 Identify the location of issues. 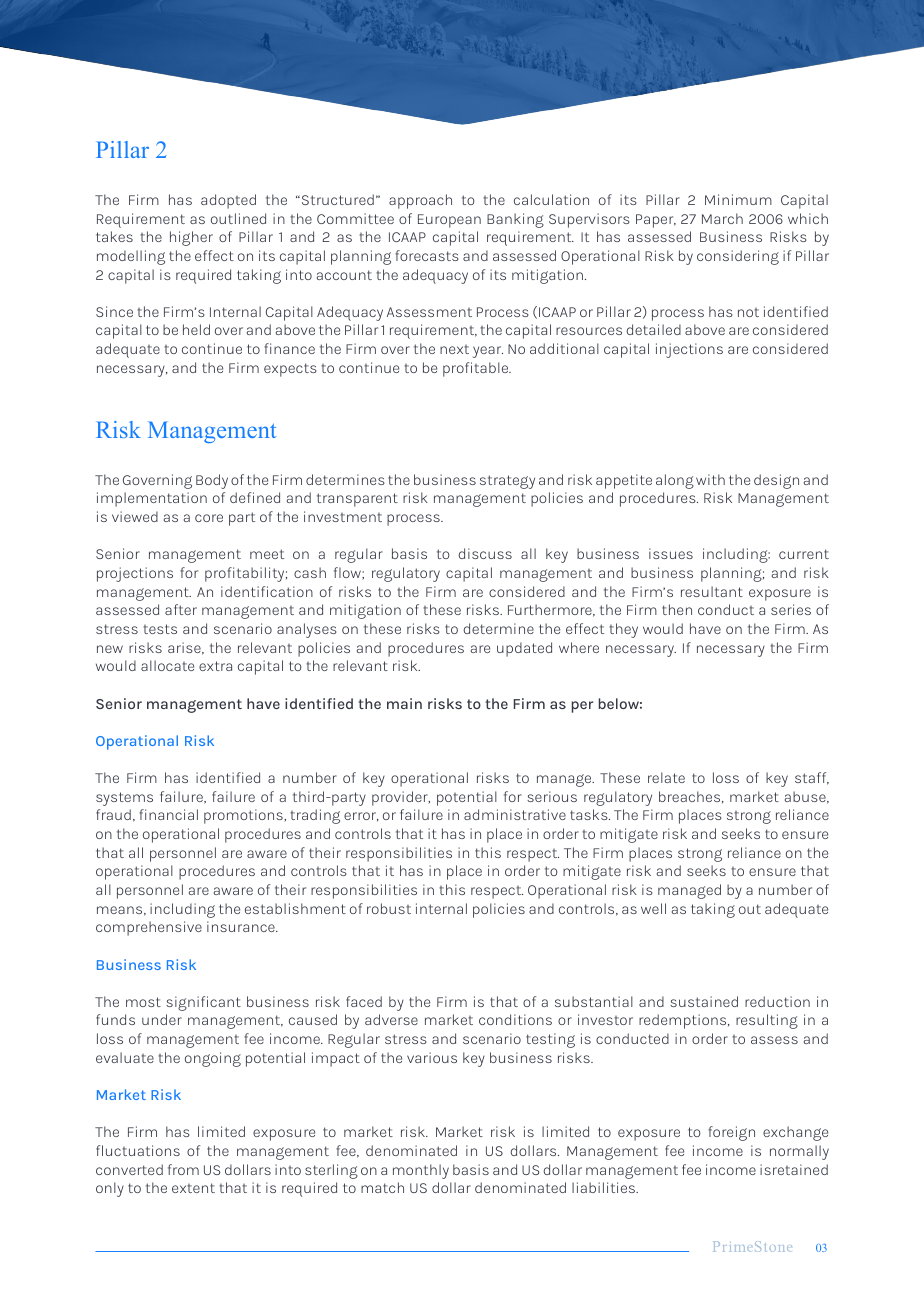
(671, 553).
